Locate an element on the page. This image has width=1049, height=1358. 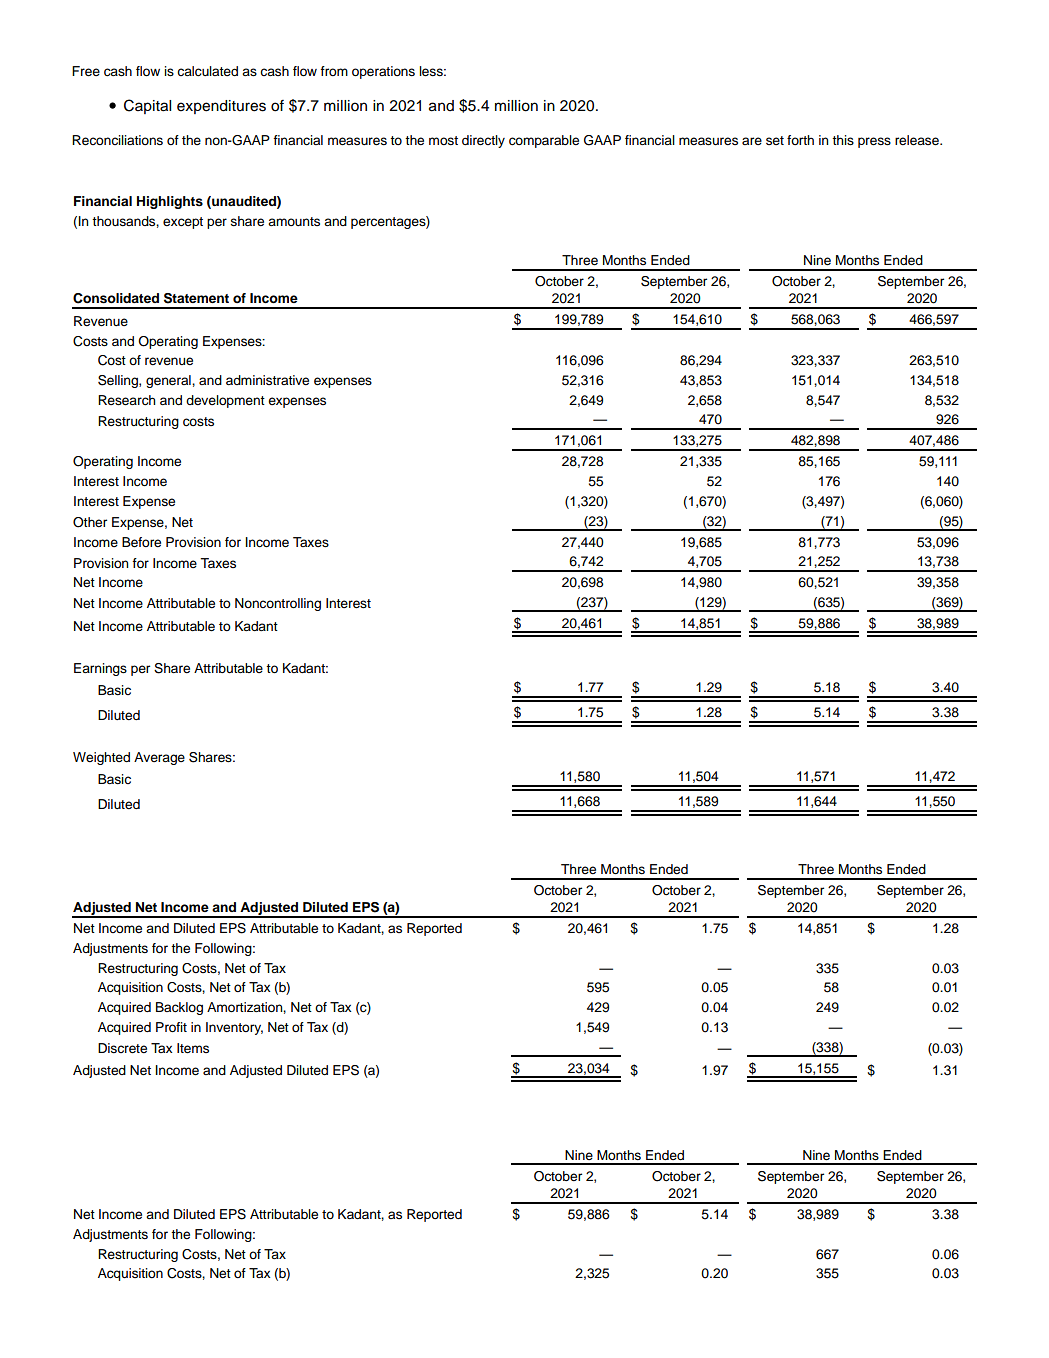
Inventory is located at coordinates (234, 1028).
